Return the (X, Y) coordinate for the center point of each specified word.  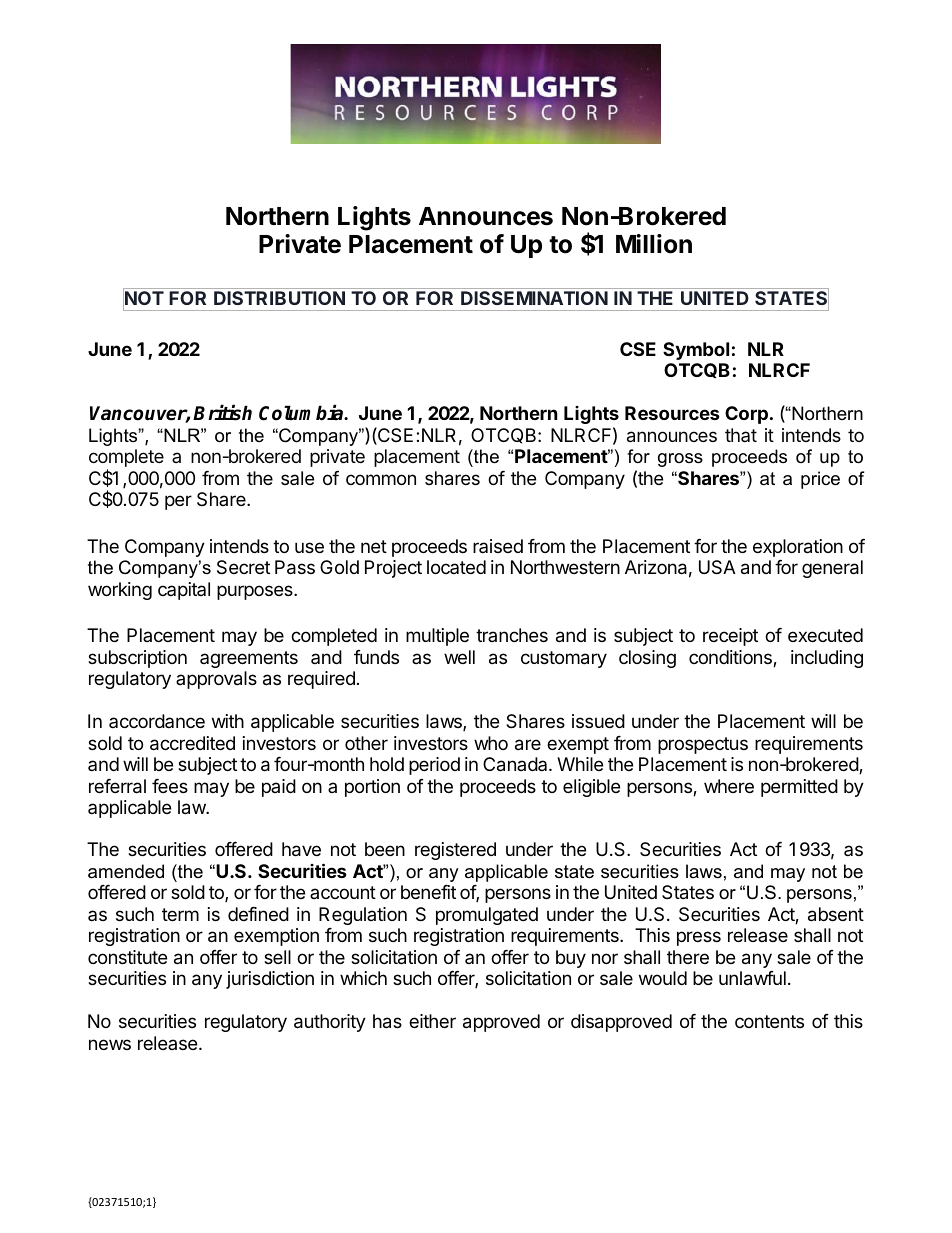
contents (769, 1021)
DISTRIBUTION (279, 298)
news (110, 1044)
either (432, 1021)
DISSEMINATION (534, 298)
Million (654, 244)
